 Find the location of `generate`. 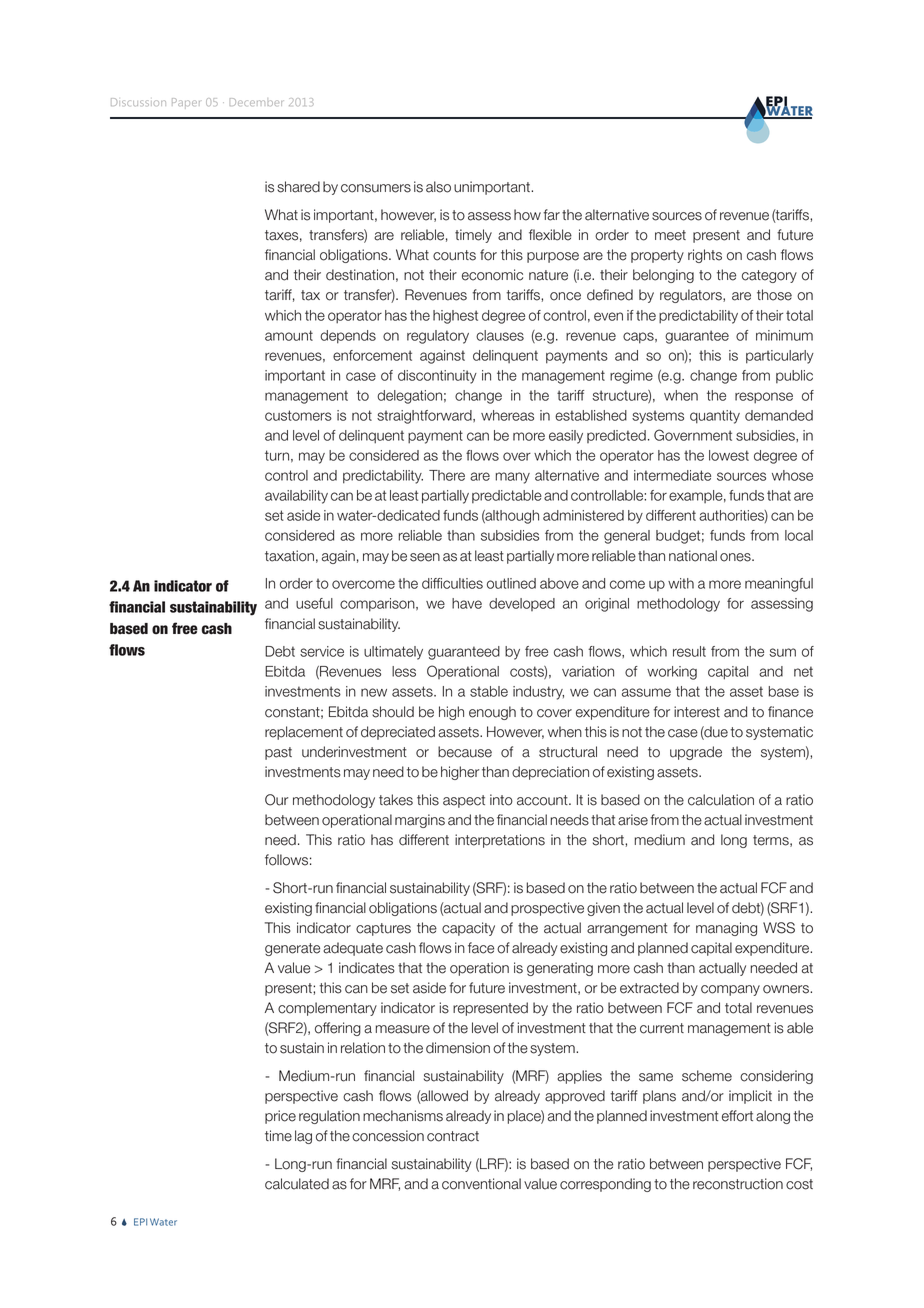

generate is located at coordinates (292, 949).
